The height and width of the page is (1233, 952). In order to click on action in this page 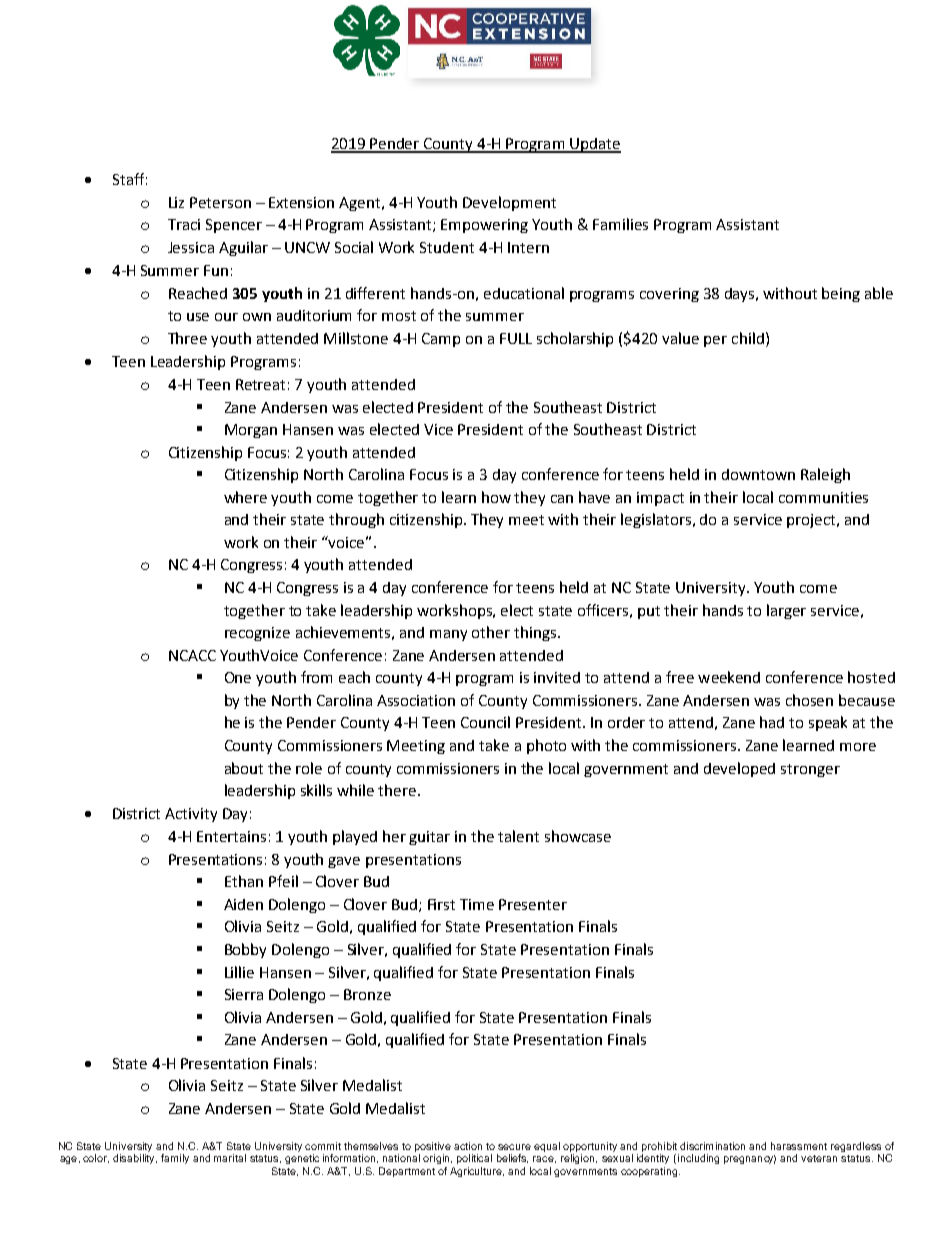, I will do `click(468, 1146)`.
